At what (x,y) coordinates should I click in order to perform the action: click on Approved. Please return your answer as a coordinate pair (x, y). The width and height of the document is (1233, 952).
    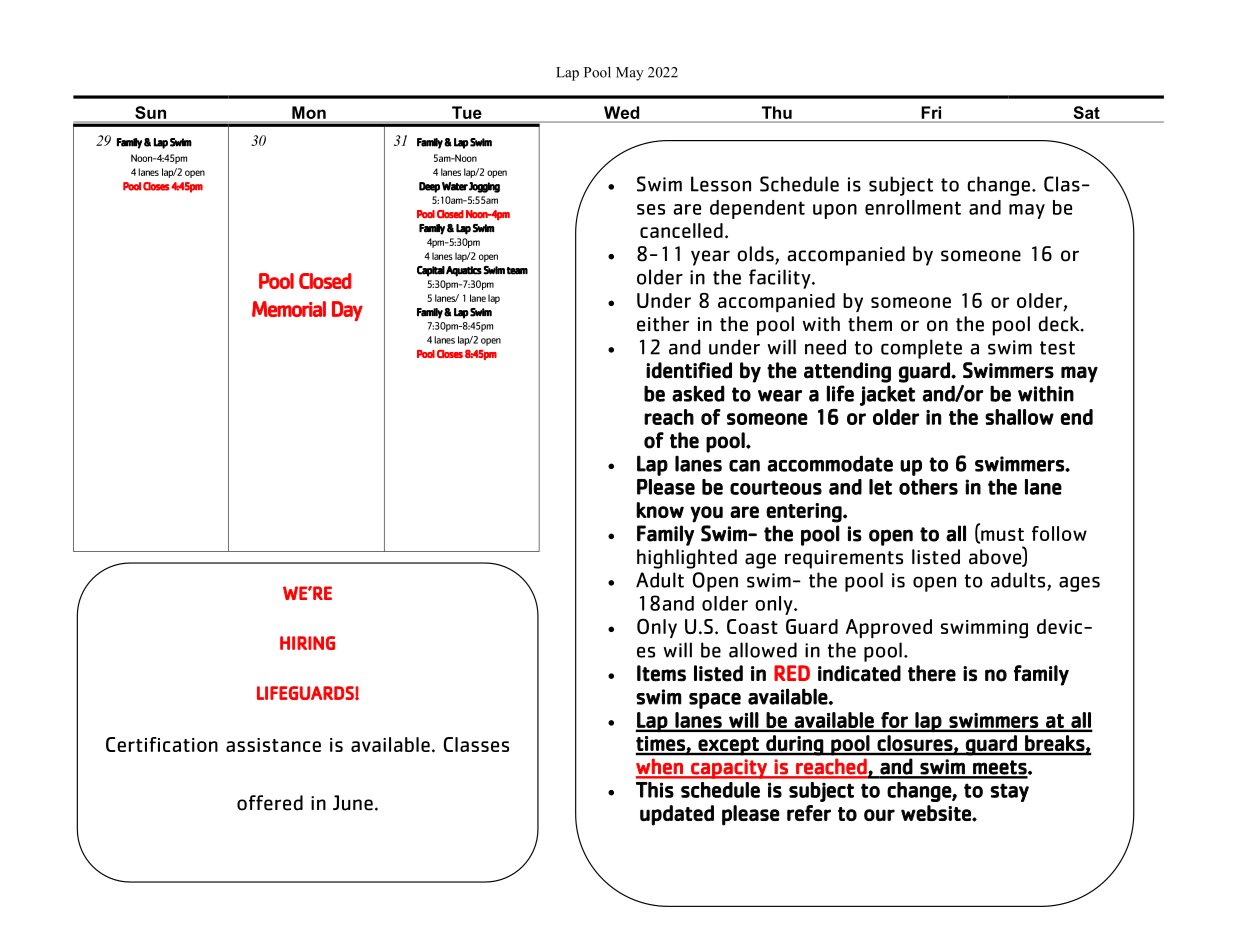
    Looking at the image, I should click on (889, 628).
